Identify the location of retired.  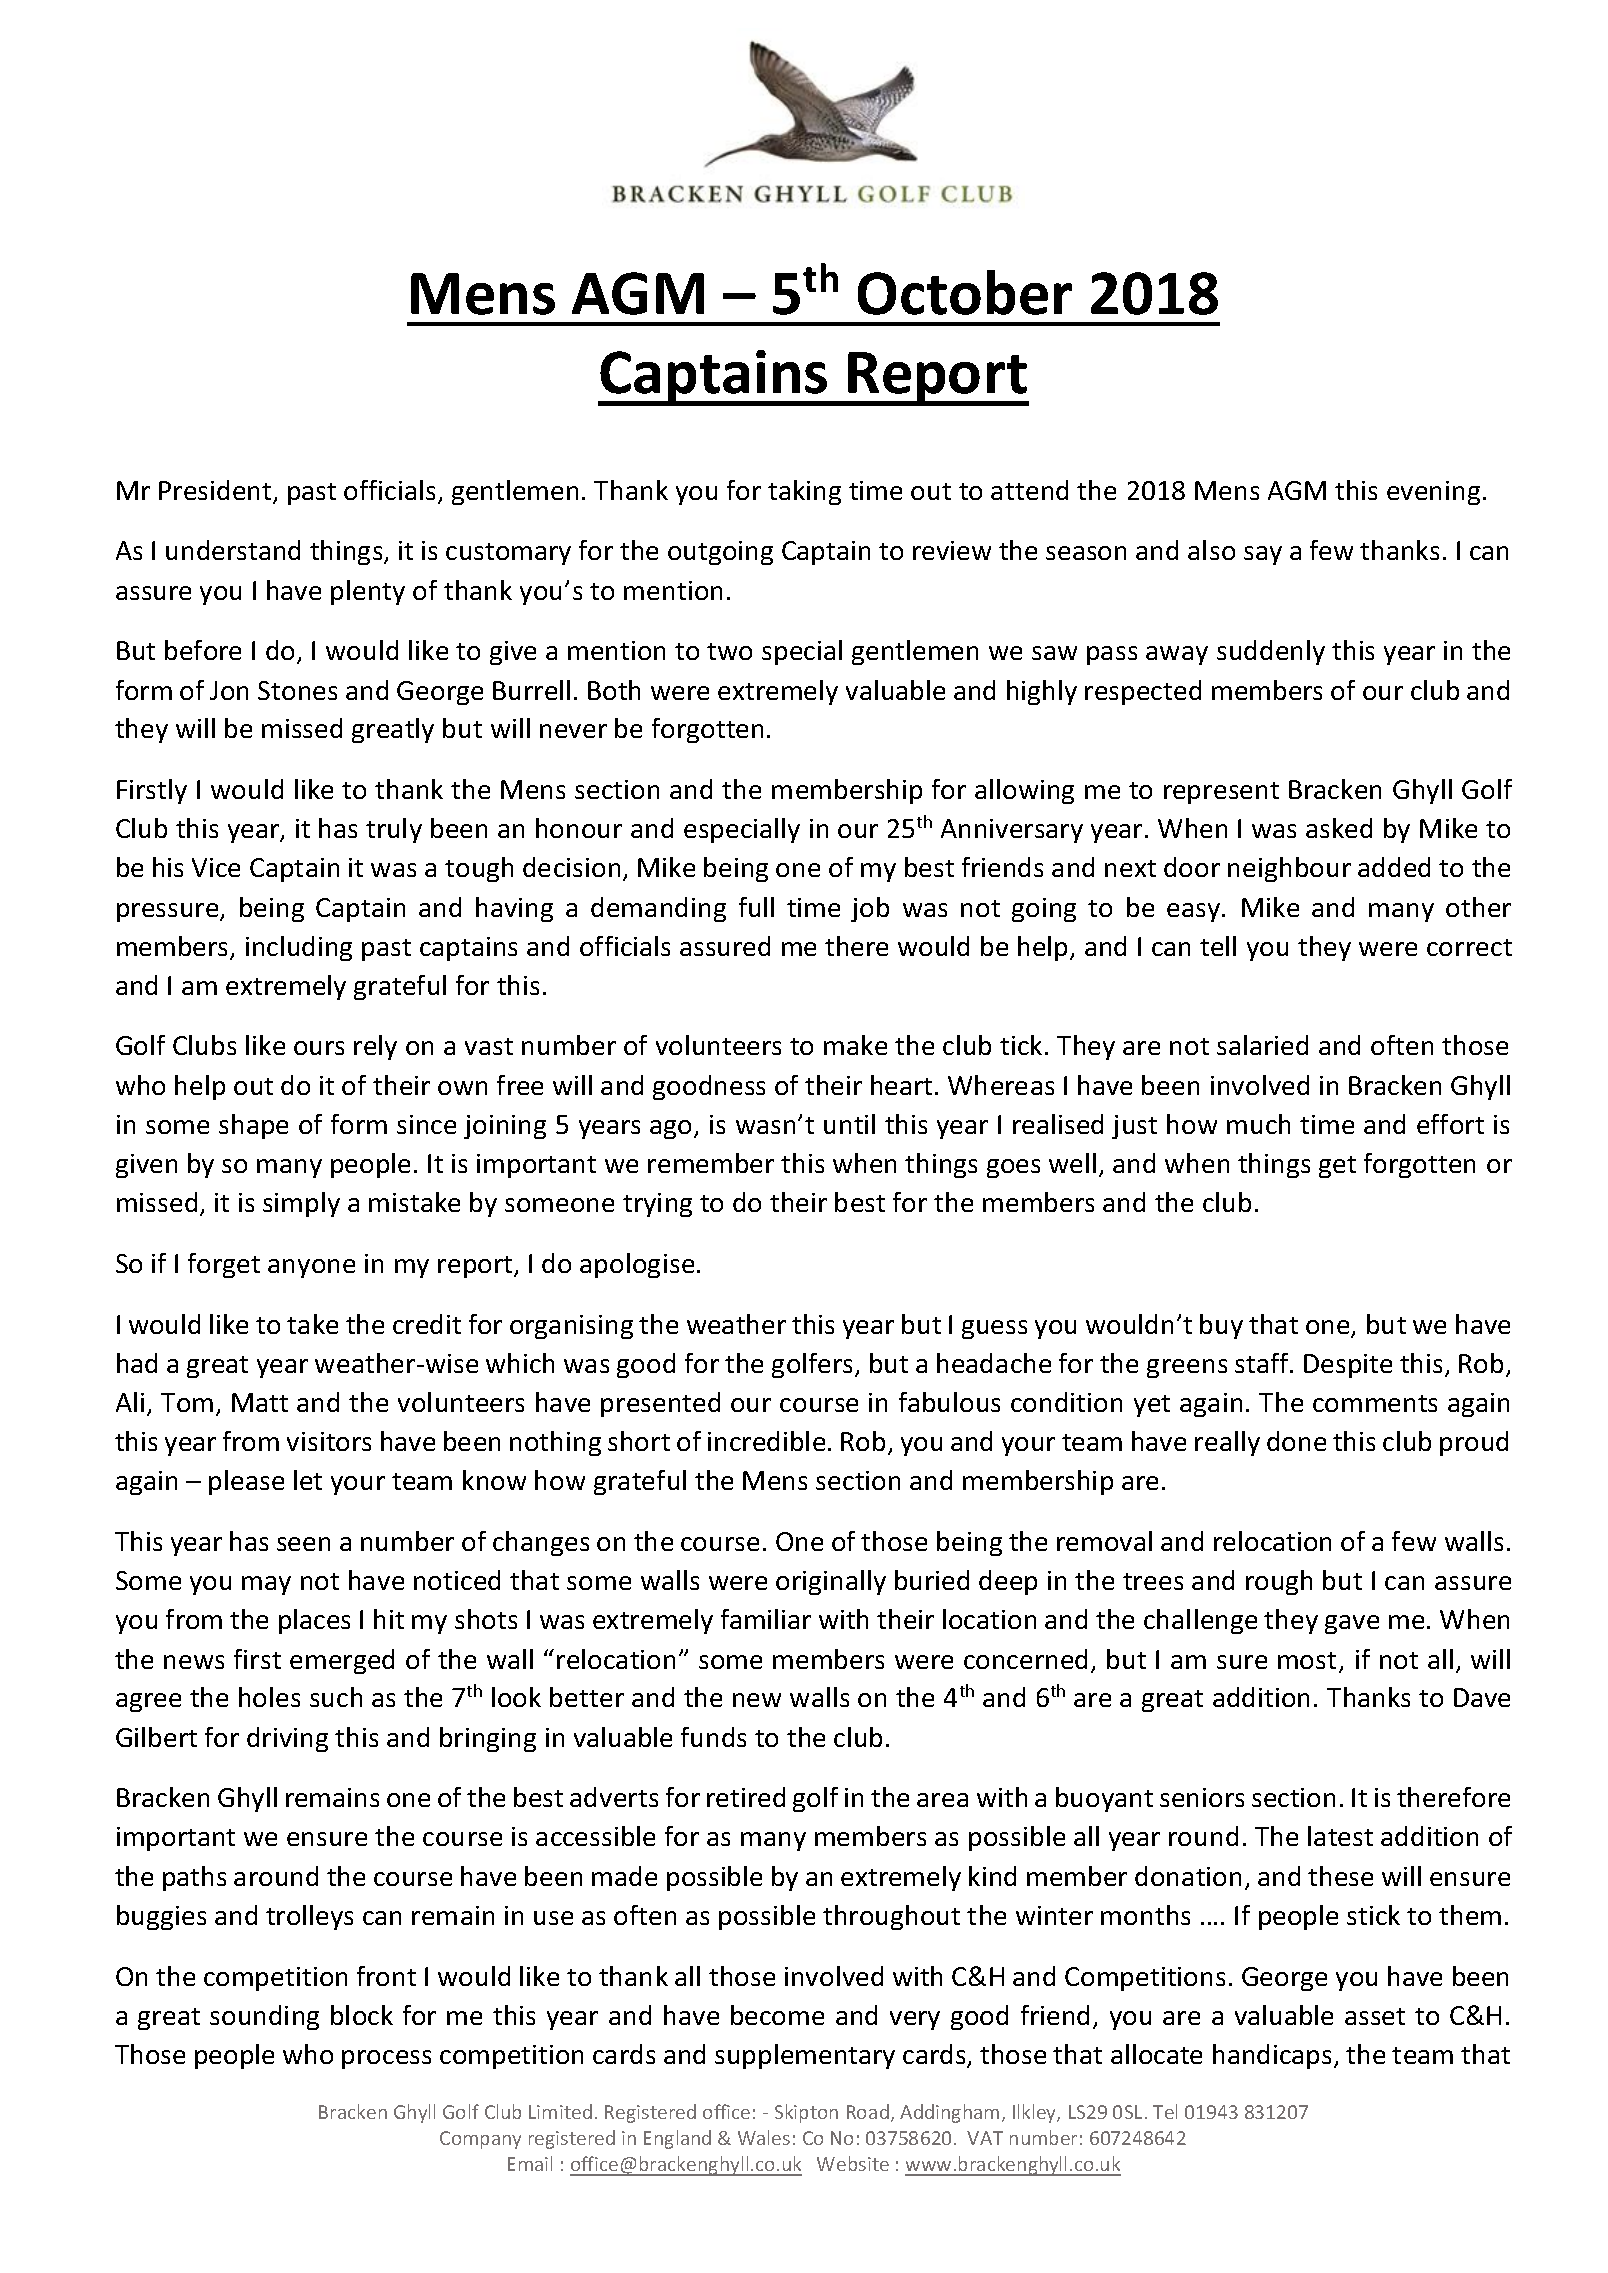
(746, 1797).
